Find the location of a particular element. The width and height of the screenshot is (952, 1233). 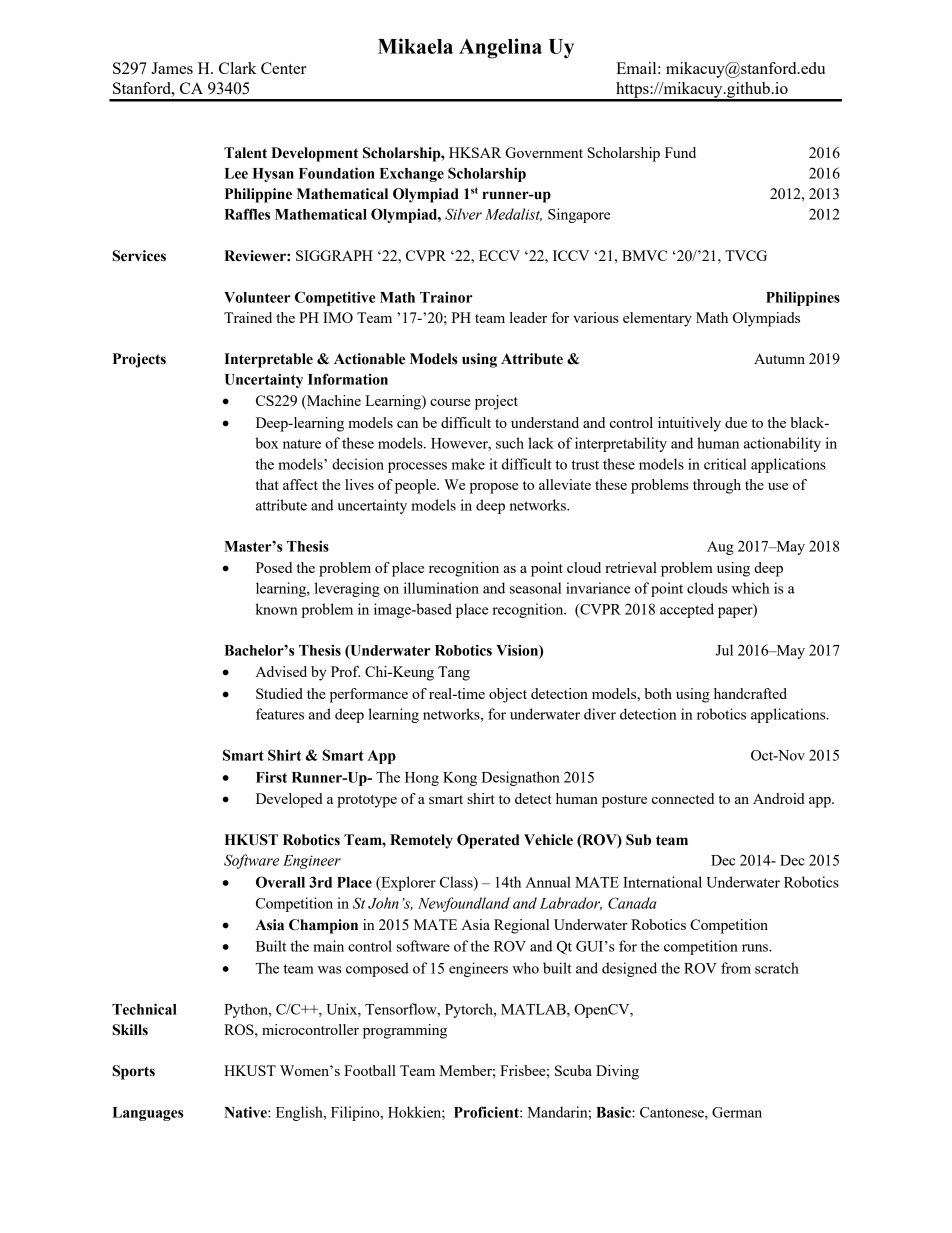

connected is located at coordinates (683, 798).
